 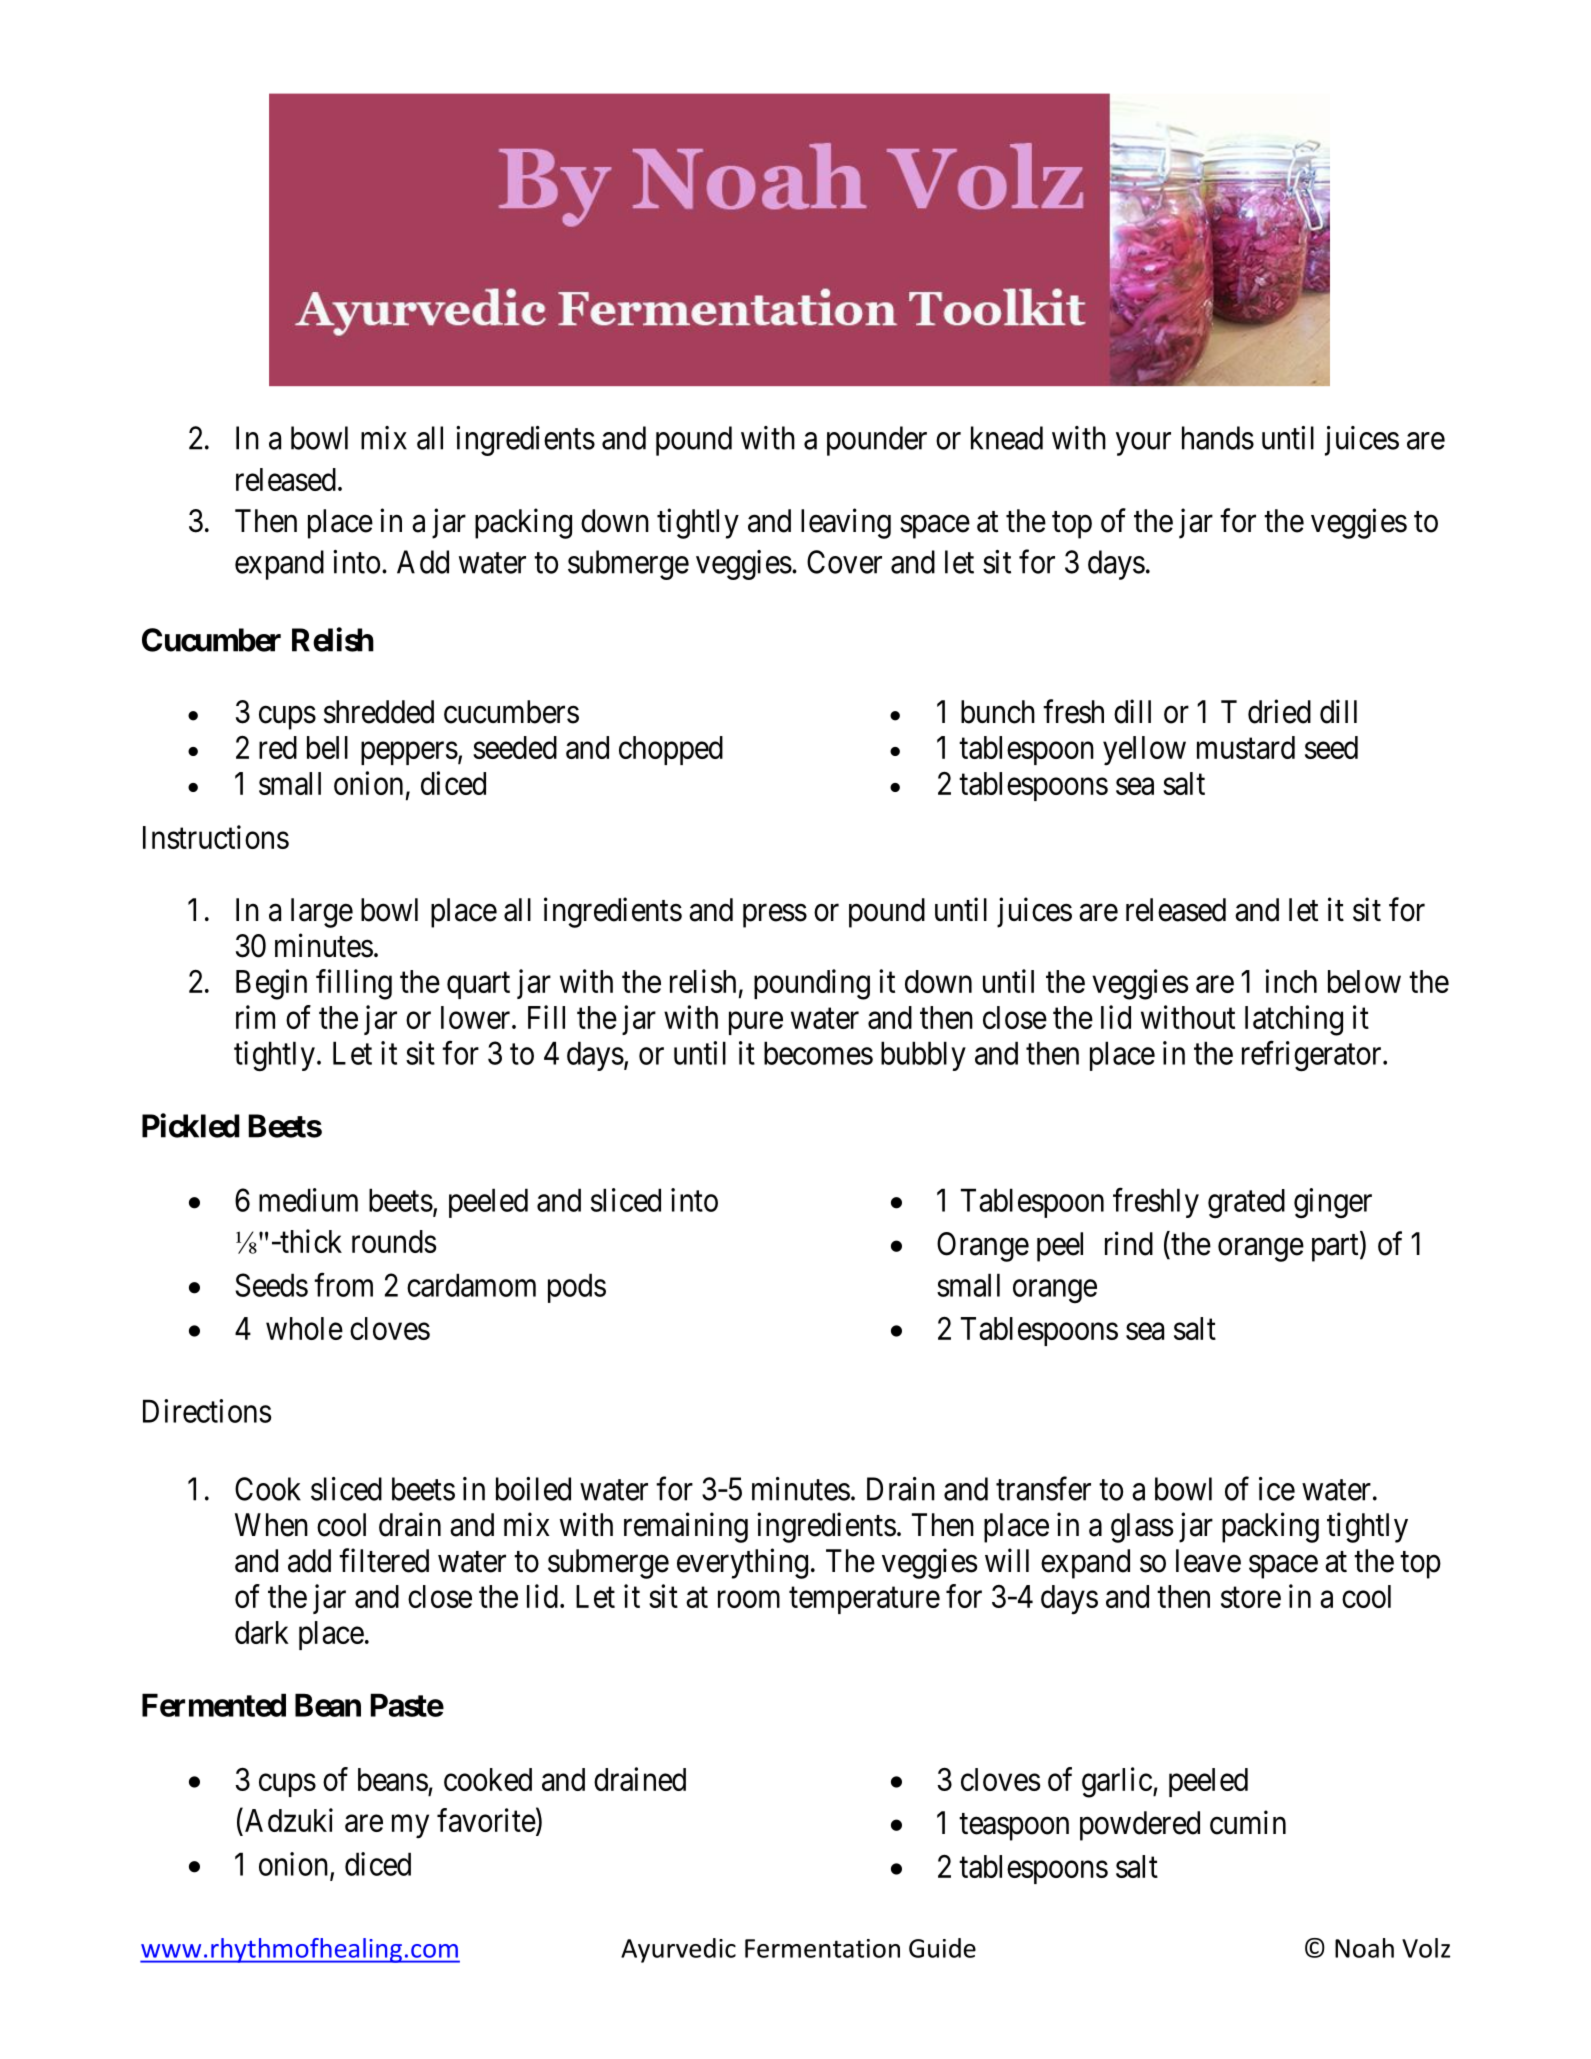 I want to click on When, so click(x=271, y=1525).
